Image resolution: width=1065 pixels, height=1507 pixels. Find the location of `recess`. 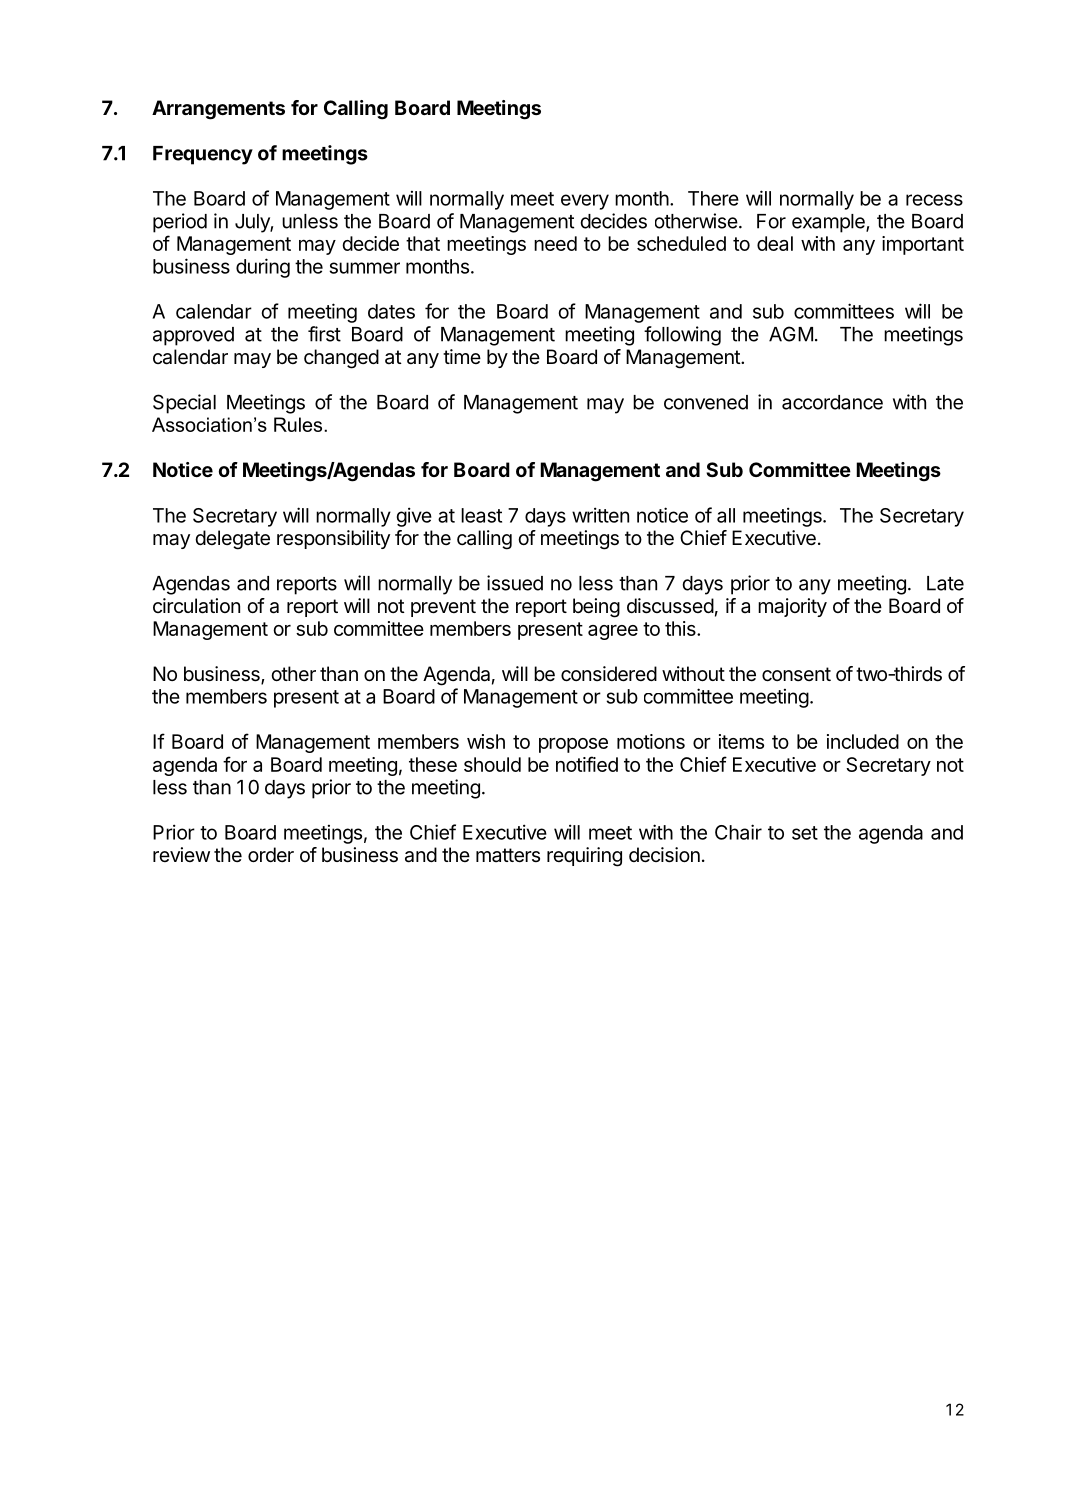

recess is located at coordinates (934, 200).
